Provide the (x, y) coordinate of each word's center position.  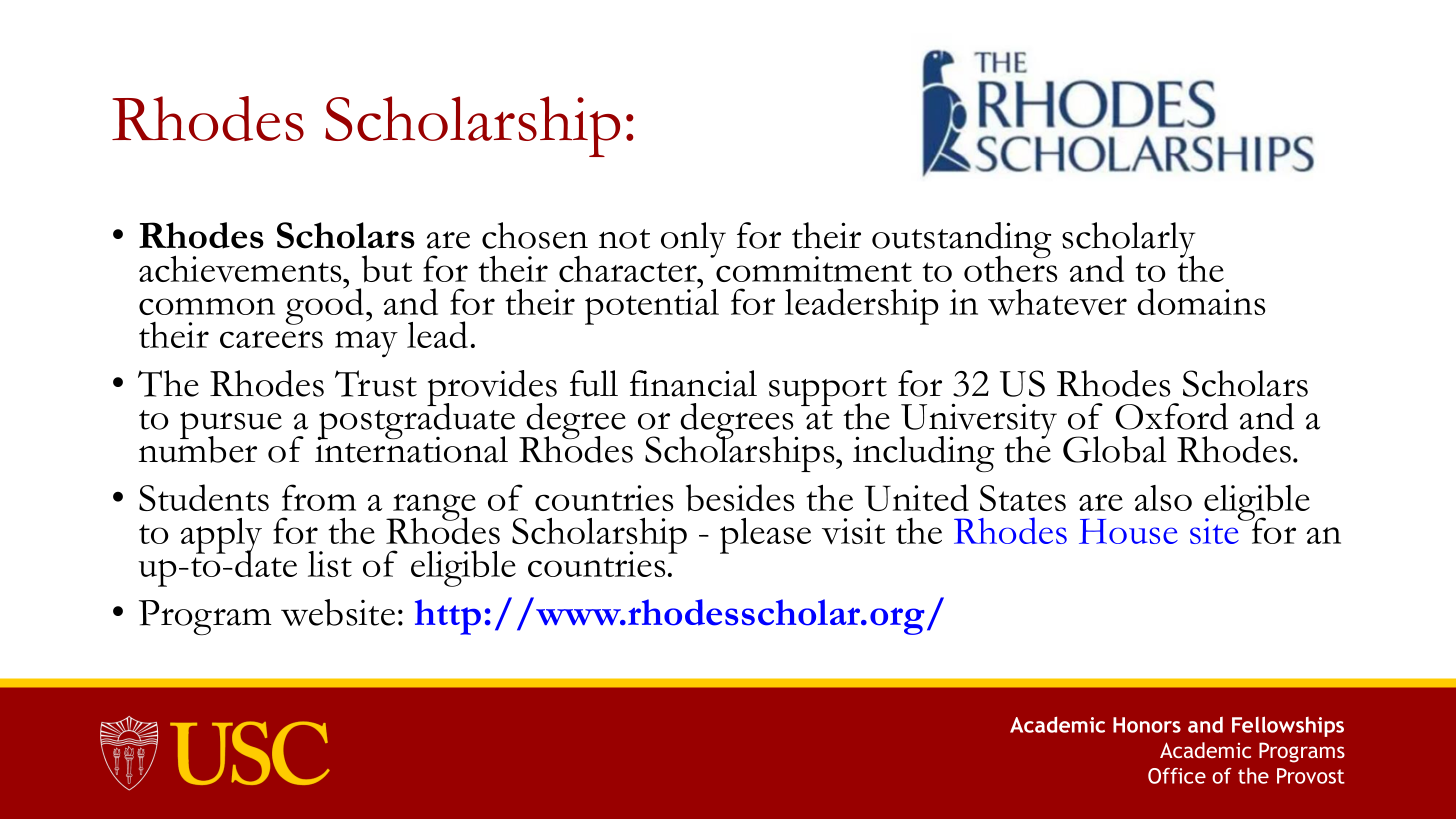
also (1163, 498)
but (387, 269)
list (330, 564)
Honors (1147, 725)
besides (740, 498)
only (693, 240)
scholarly (1129, 241)
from (319, 497)
